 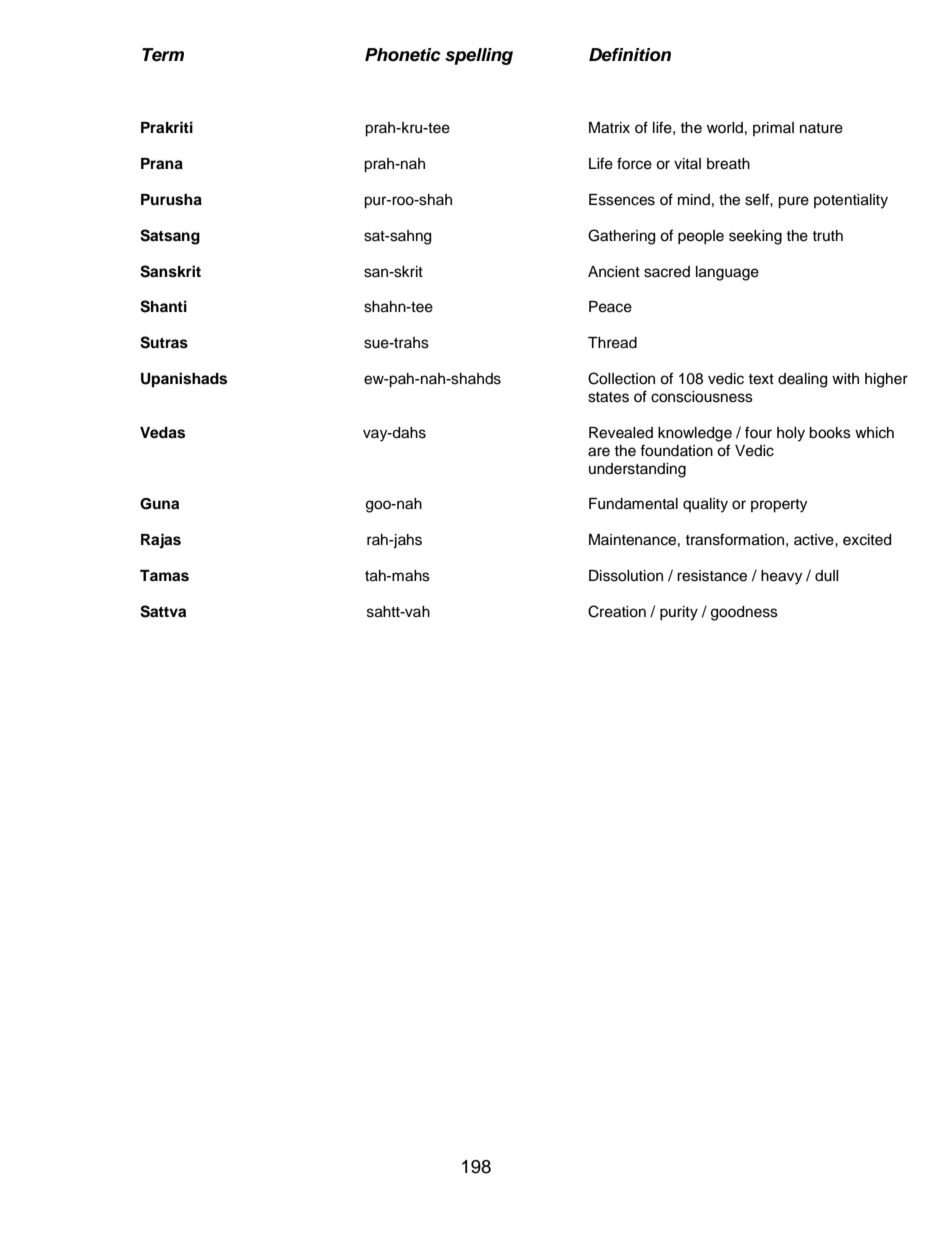 I want to click on holy, so click(x=791, y=434).
